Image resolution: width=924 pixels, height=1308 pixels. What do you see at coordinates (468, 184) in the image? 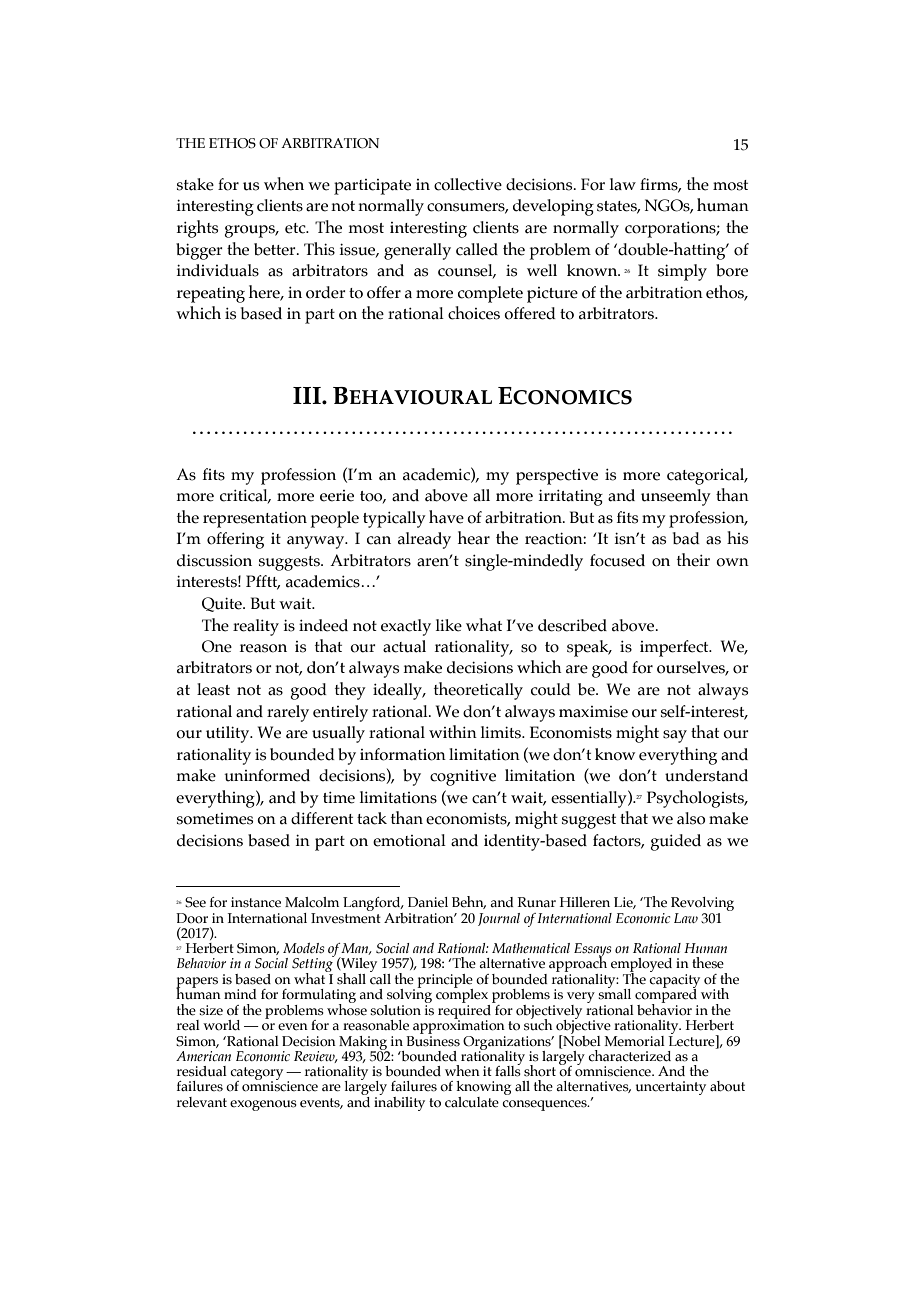
I see `collective` at bounding box center [468, 184].
